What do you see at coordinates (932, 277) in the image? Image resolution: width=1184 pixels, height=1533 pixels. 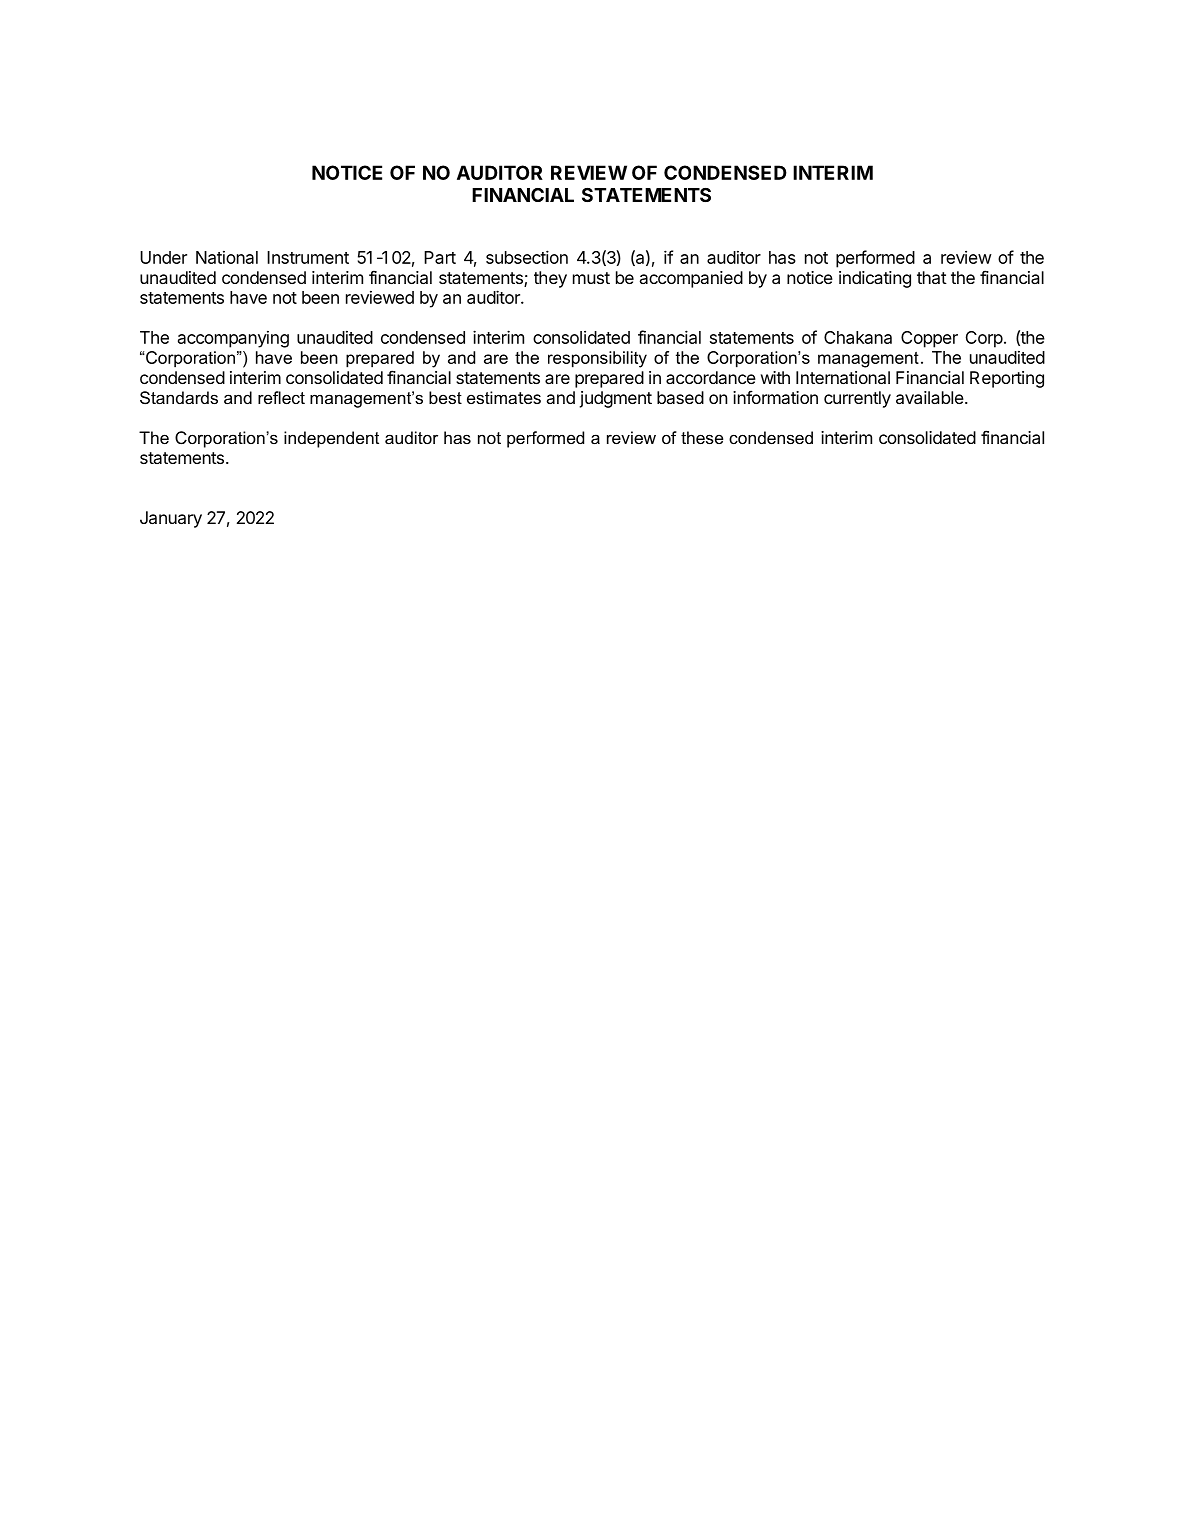 I see `that` at bounding box center [932, 277].
